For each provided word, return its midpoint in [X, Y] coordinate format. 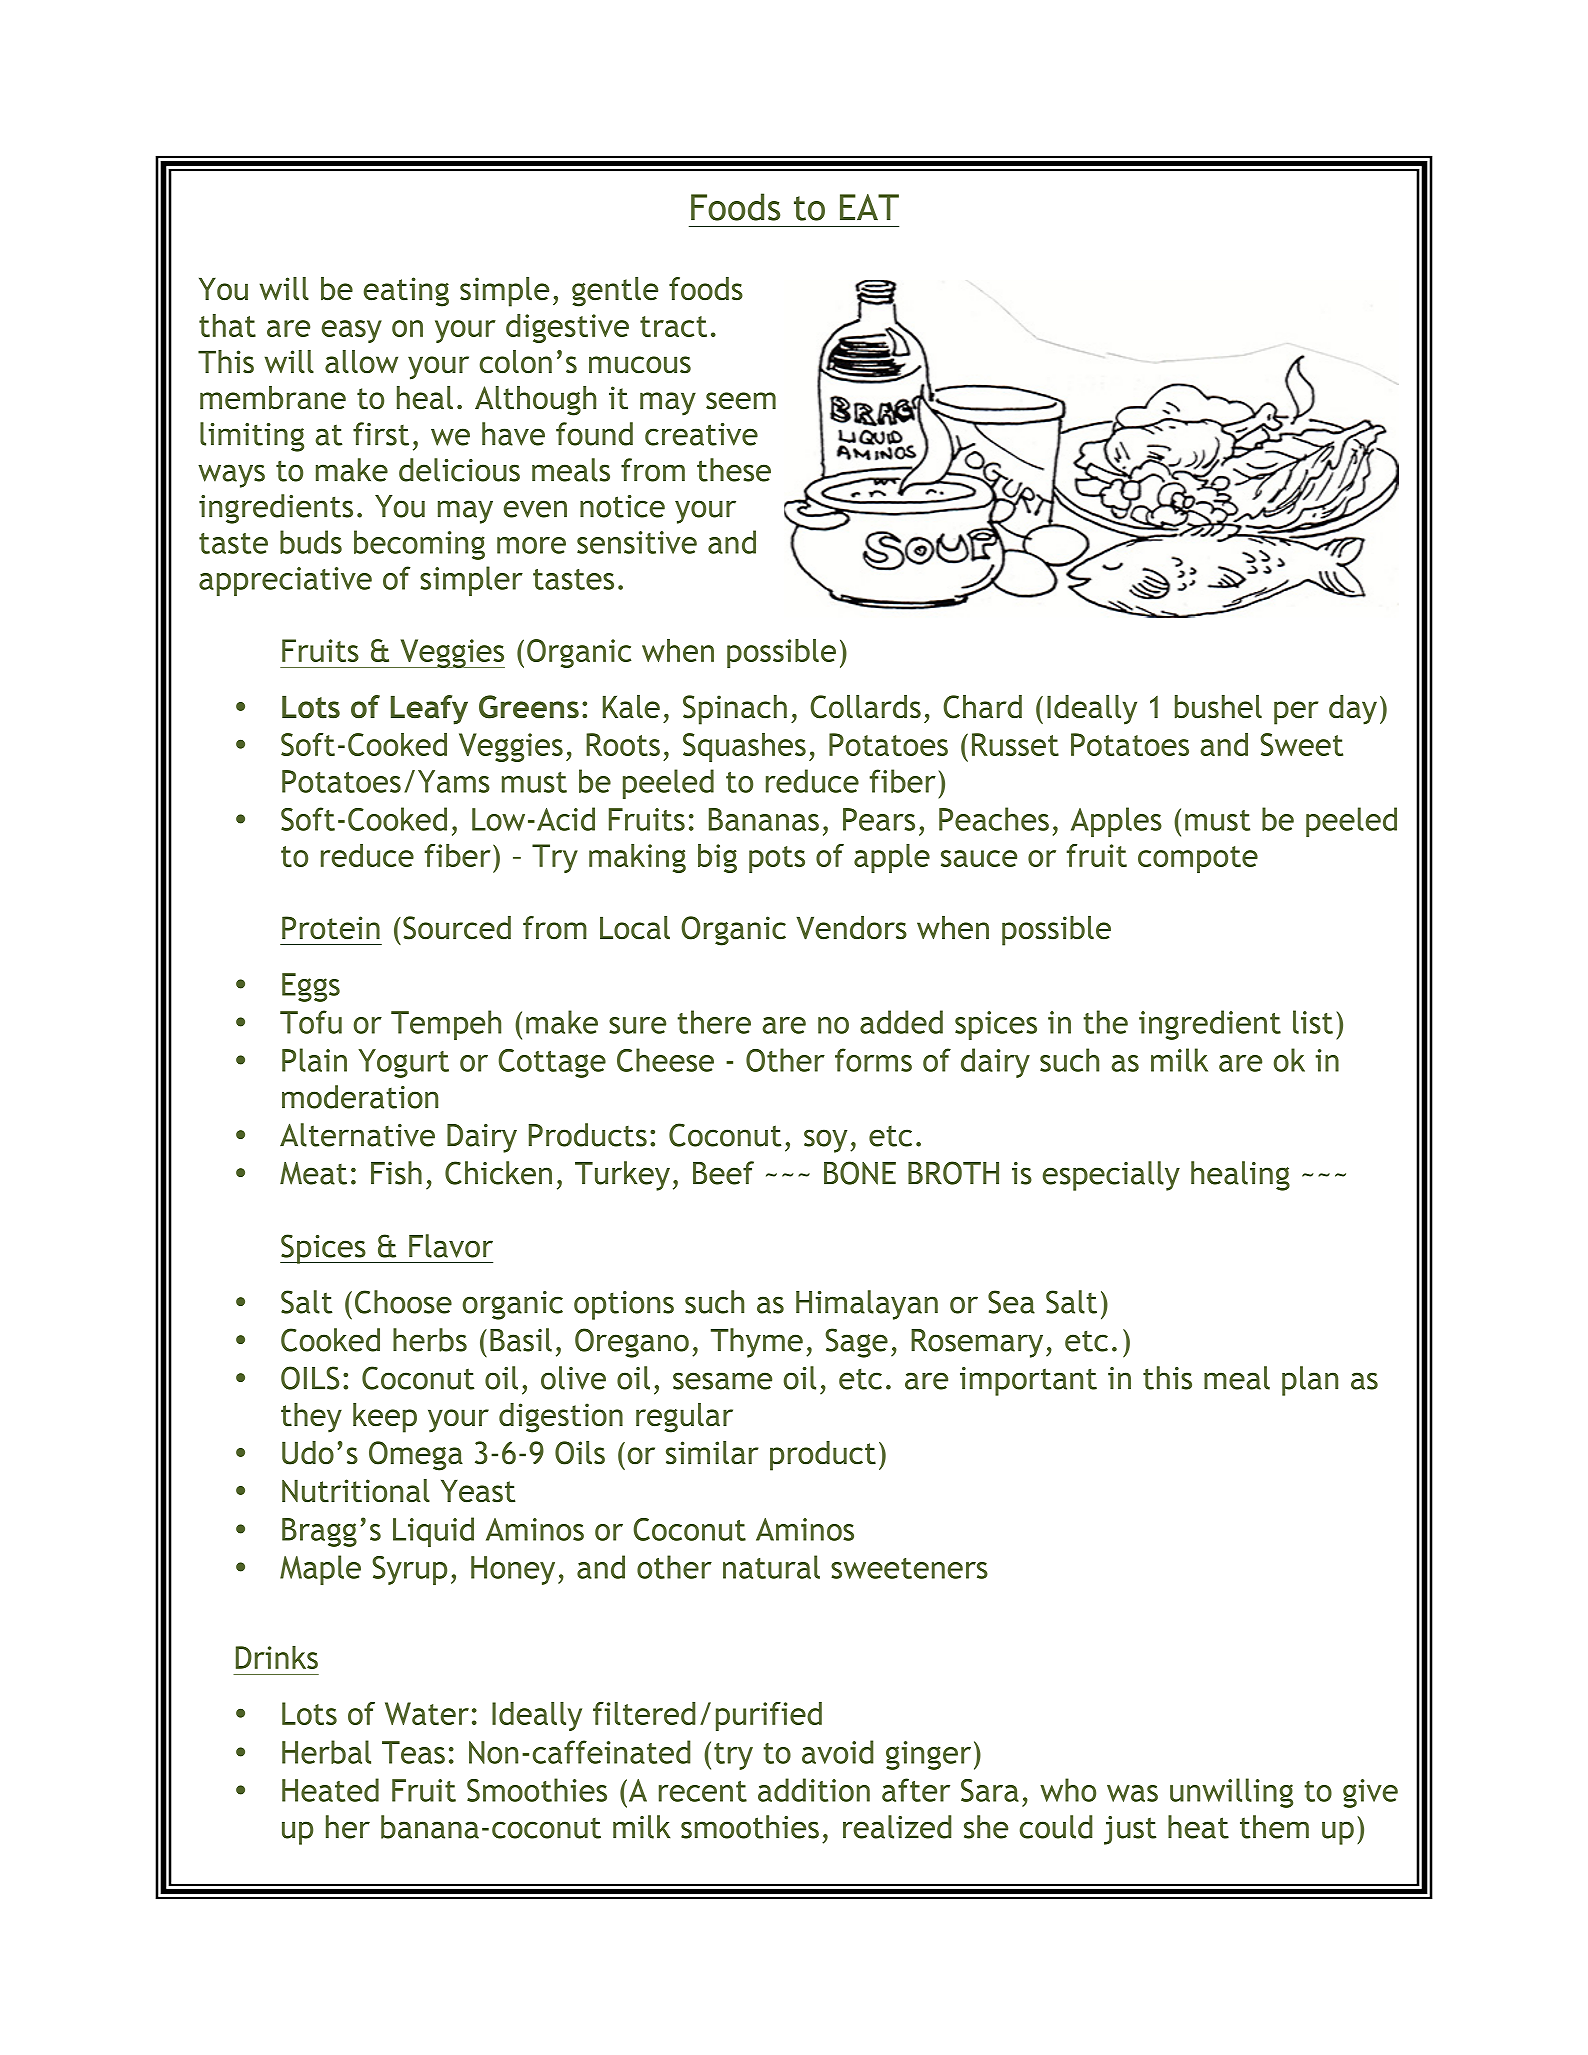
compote [1198, 859]
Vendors [851, 928]
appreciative [285, 581]
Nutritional [356, 1491]
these [734, 470]
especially [1111, 1176]
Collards [865, 707]
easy [352, 331]
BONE [860, 1173]
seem [741, 401]
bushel [1218, 707]
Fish [396, 1173]
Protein [331, 928]
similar [712, 1453]
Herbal [326, 1752]
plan [1310, 1381]
